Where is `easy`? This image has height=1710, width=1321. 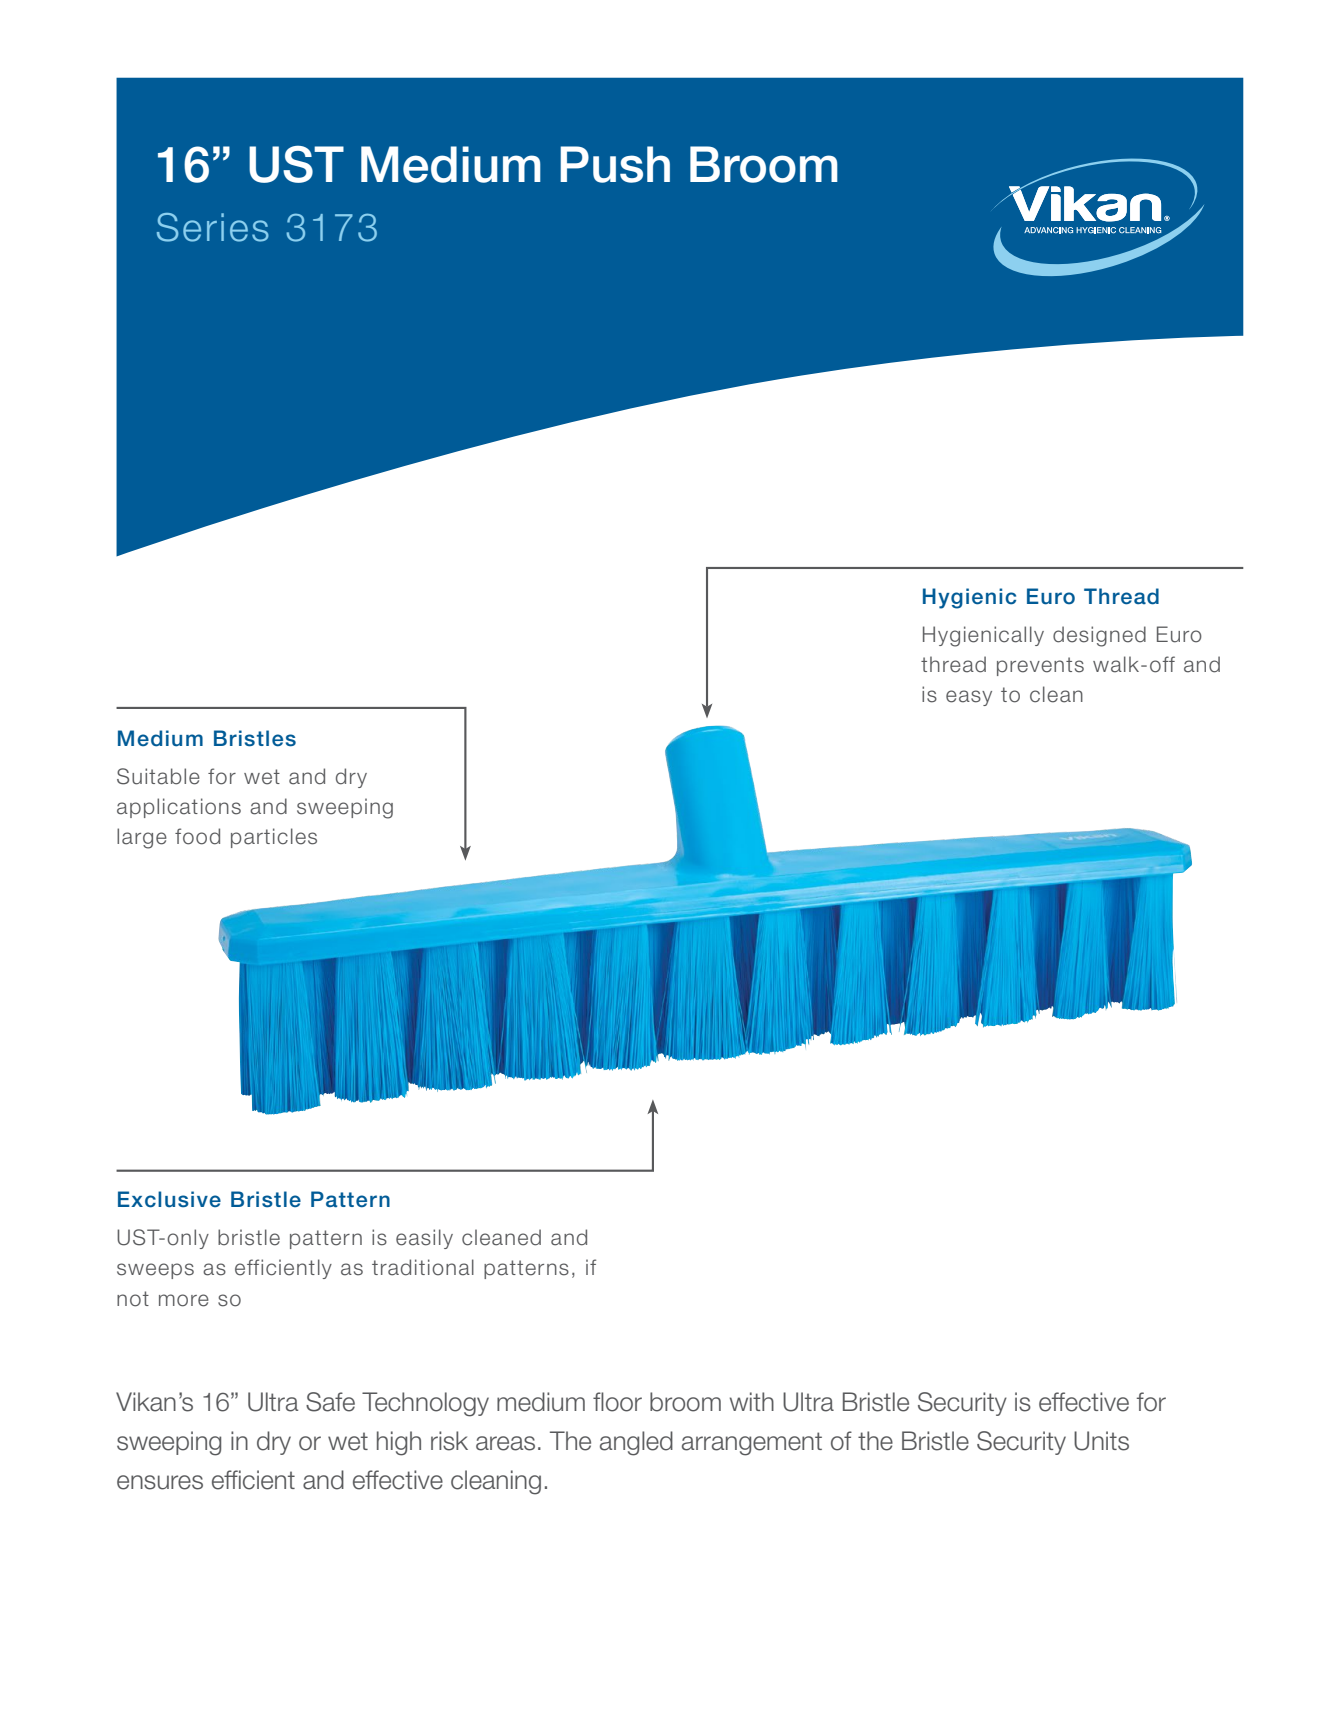
easy is located at coordinates (969, 698).
